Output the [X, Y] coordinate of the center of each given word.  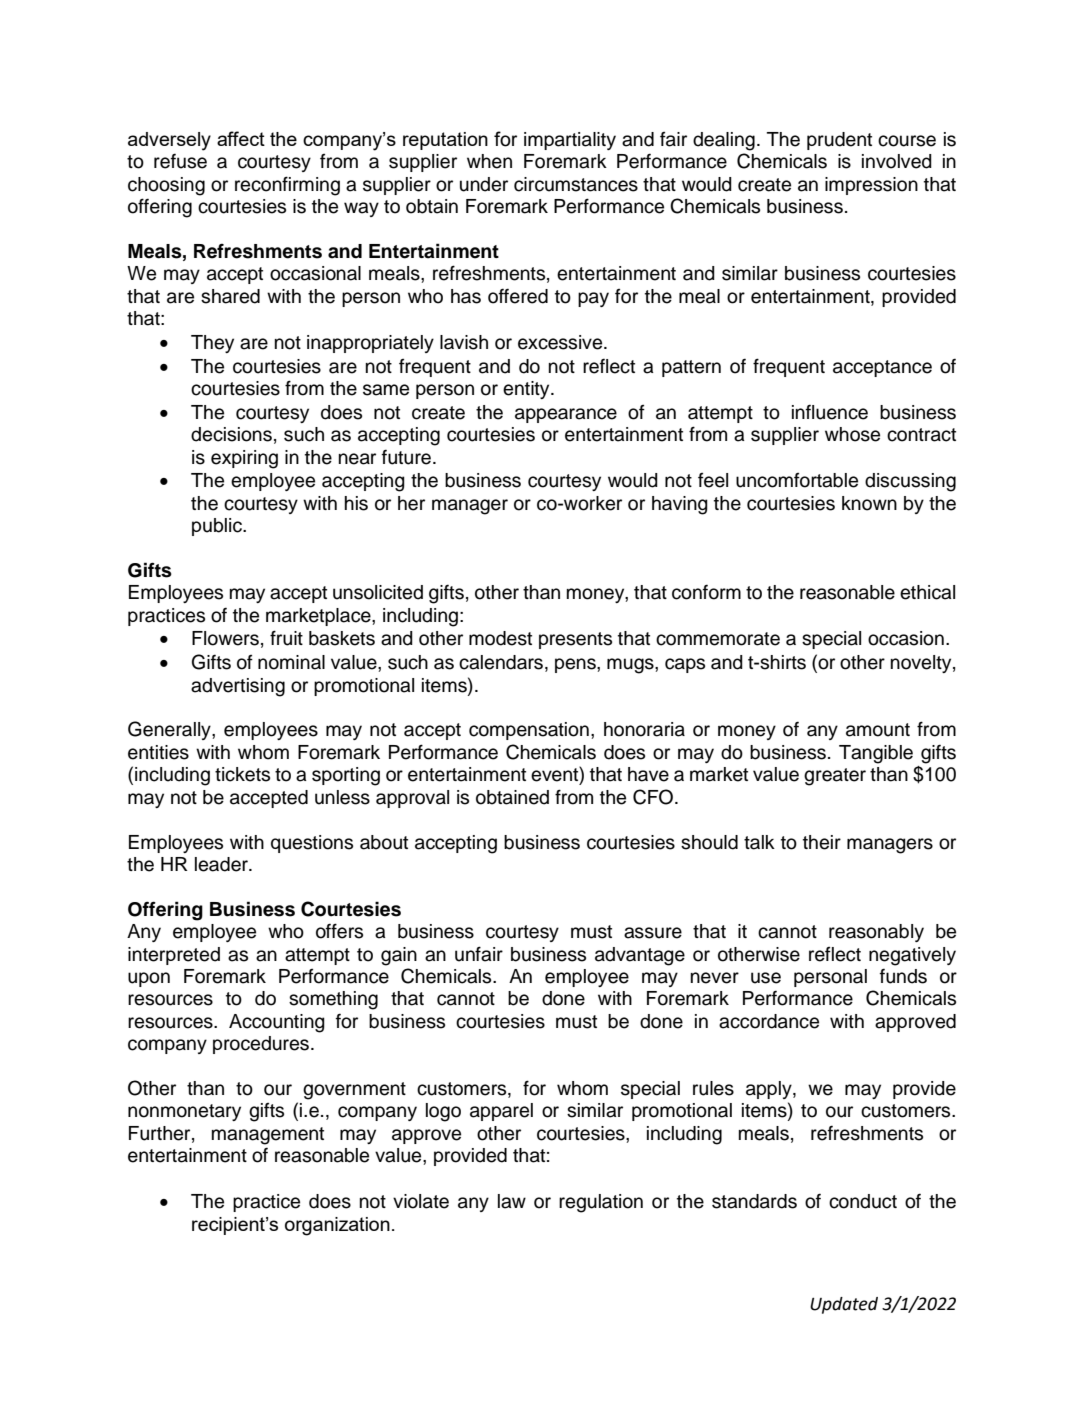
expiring [244, 459]
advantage [640, 956]
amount [878, 730]
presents [575, 640]
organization [337, 1226]
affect [241, 138]
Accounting [277, 1023]
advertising [238, 687]
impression [871, 186]
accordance [769, 1021]
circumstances [576, 184]
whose [852, 434]
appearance [566, 415]
